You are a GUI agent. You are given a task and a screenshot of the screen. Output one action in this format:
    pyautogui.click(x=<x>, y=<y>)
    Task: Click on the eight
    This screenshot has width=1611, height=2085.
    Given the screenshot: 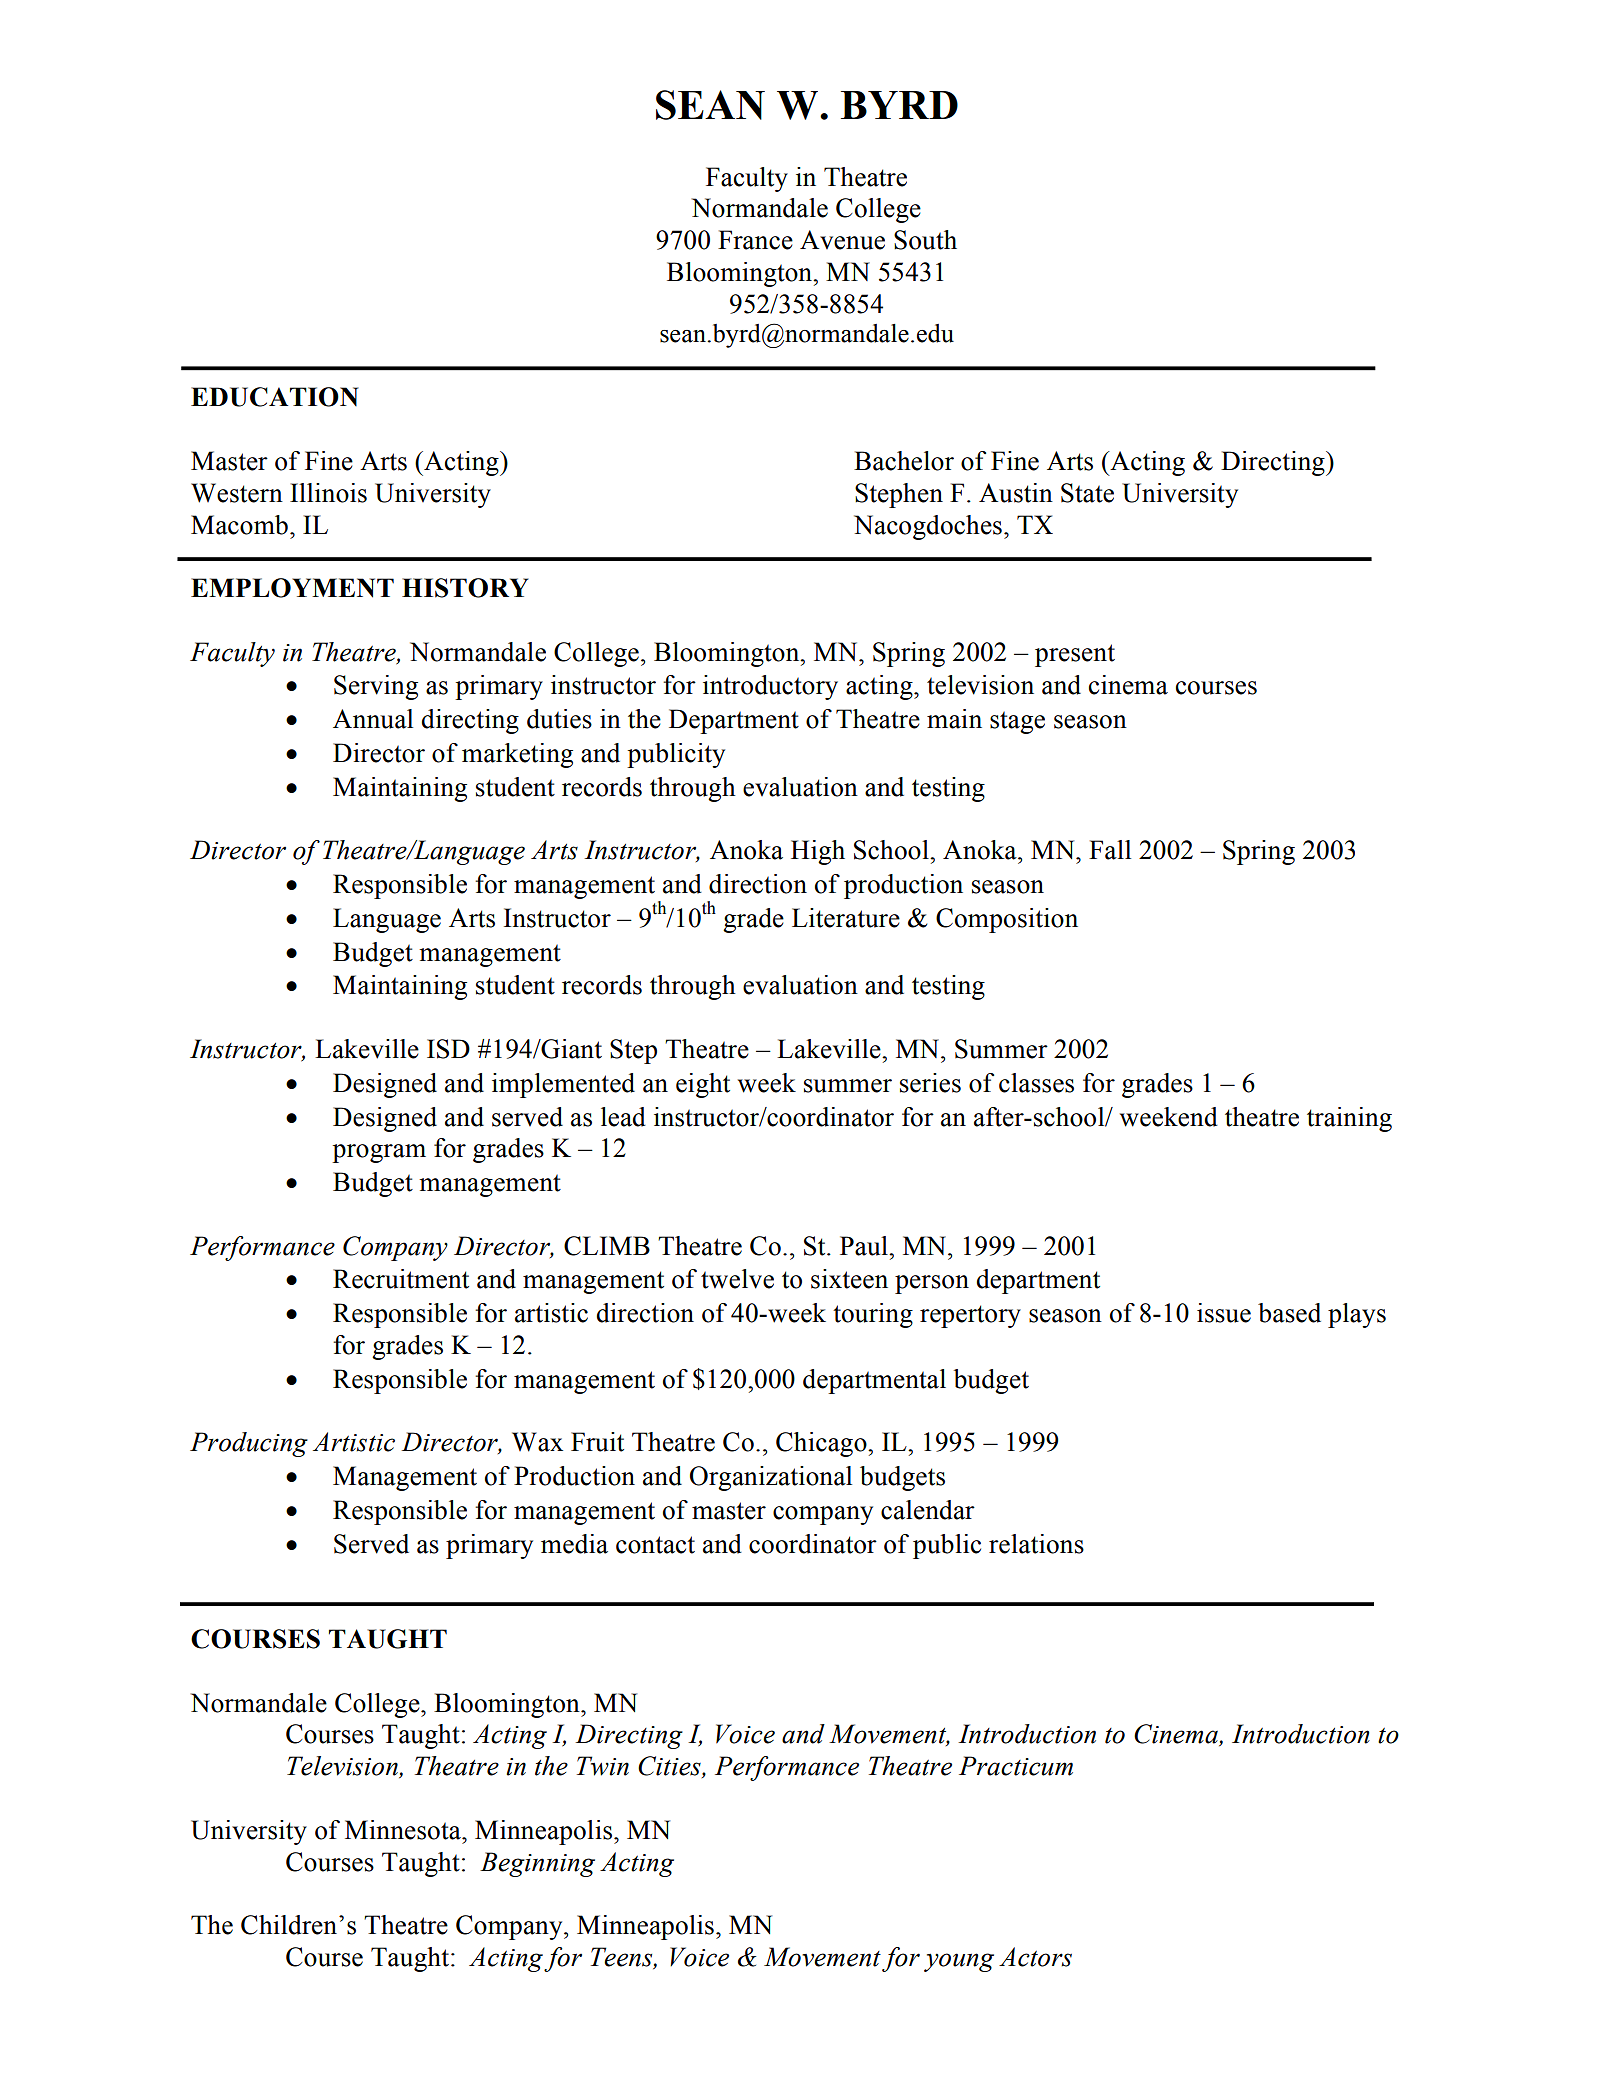 What is the action you would take?
    pyautogui.click(x=703, y=1085)
